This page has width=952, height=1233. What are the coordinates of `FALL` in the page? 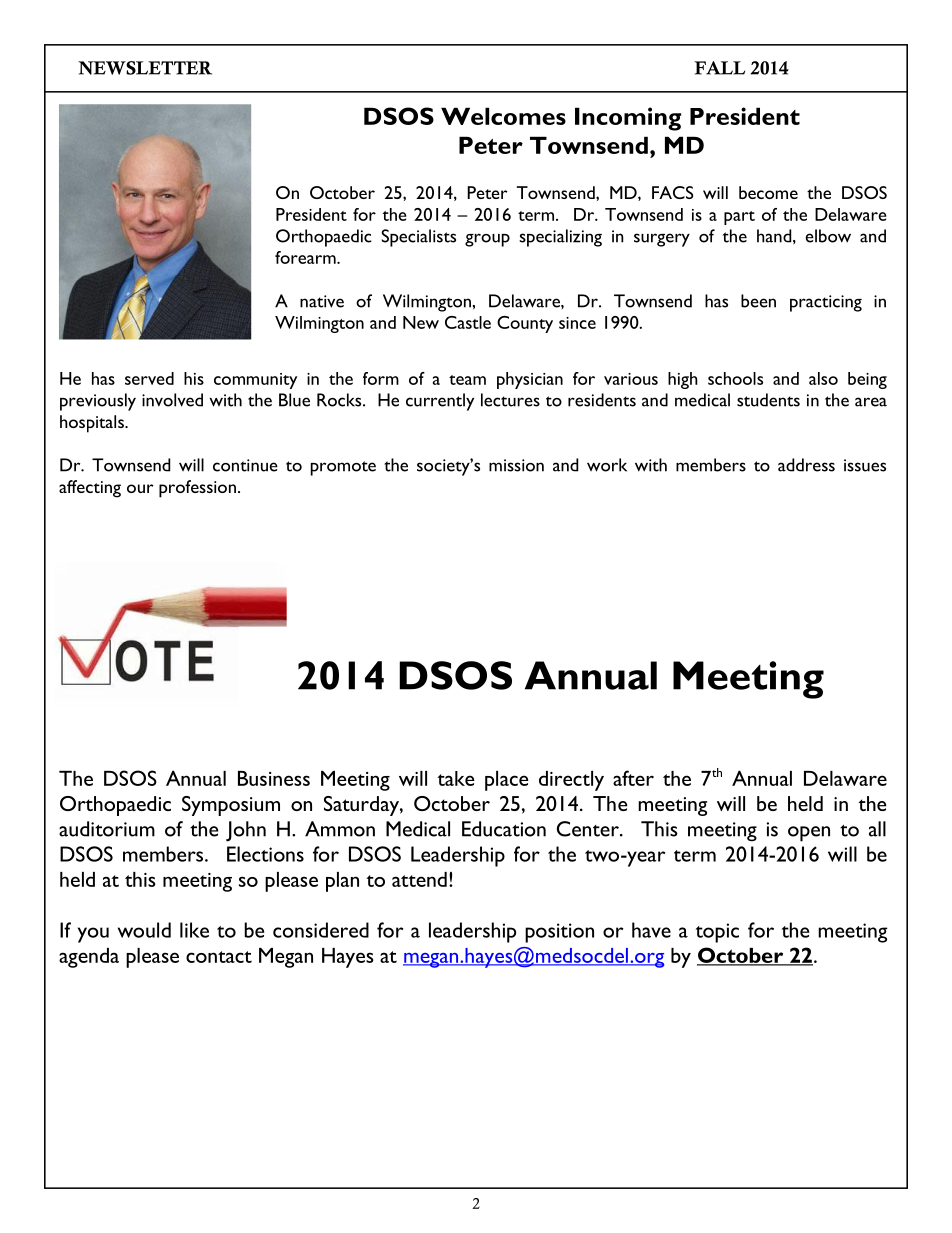 It's located at (719, 68).
